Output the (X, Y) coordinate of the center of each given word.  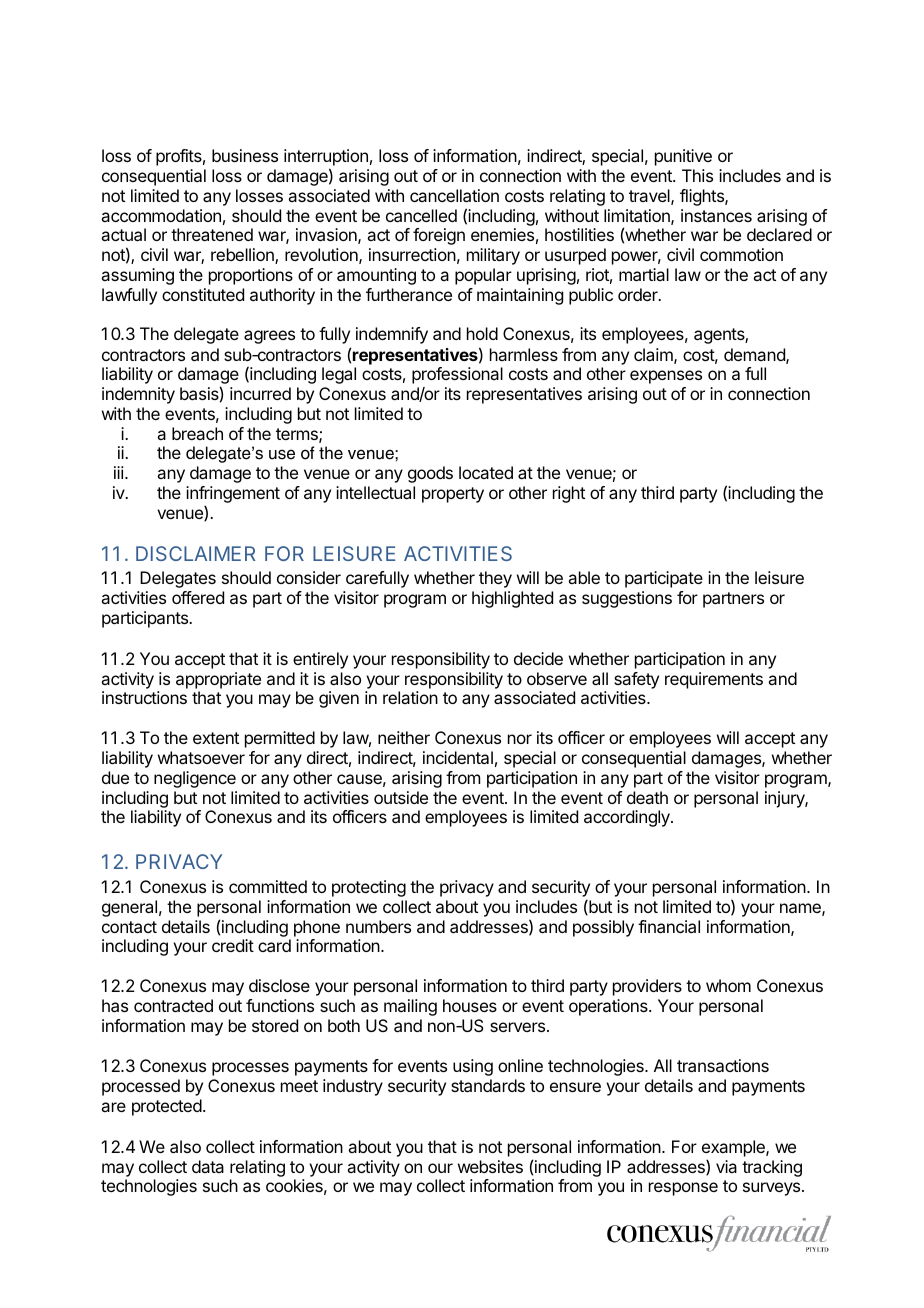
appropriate (218, 680)
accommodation (161, 215)
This (697, 175)
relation (410, 697)
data (208, 1166)
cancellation (454, 195)
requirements (714, 680)
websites (490, 1166)
